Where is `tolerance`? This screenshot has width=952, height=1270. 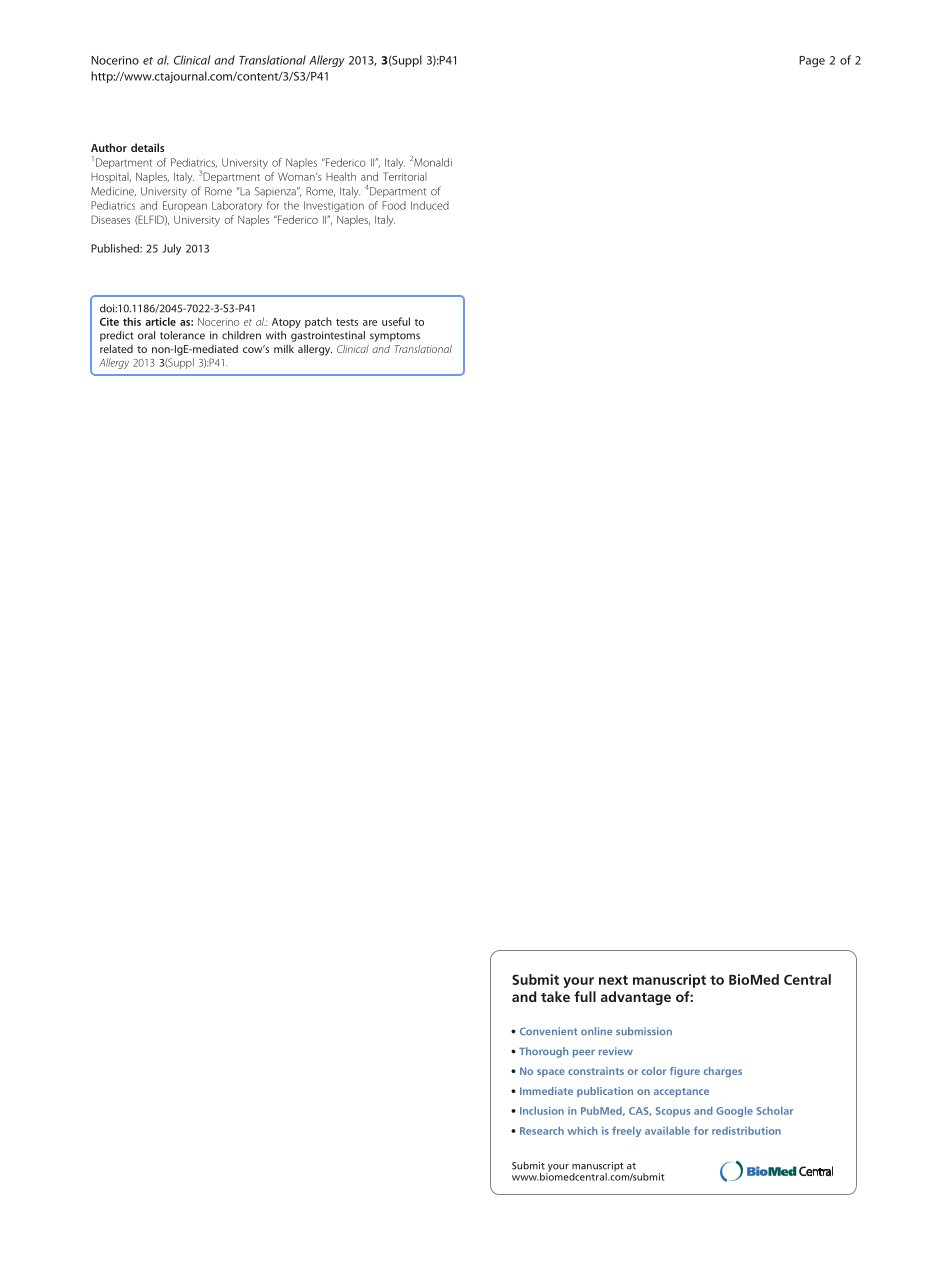
tolerance is located at coordinates (182, 335).
